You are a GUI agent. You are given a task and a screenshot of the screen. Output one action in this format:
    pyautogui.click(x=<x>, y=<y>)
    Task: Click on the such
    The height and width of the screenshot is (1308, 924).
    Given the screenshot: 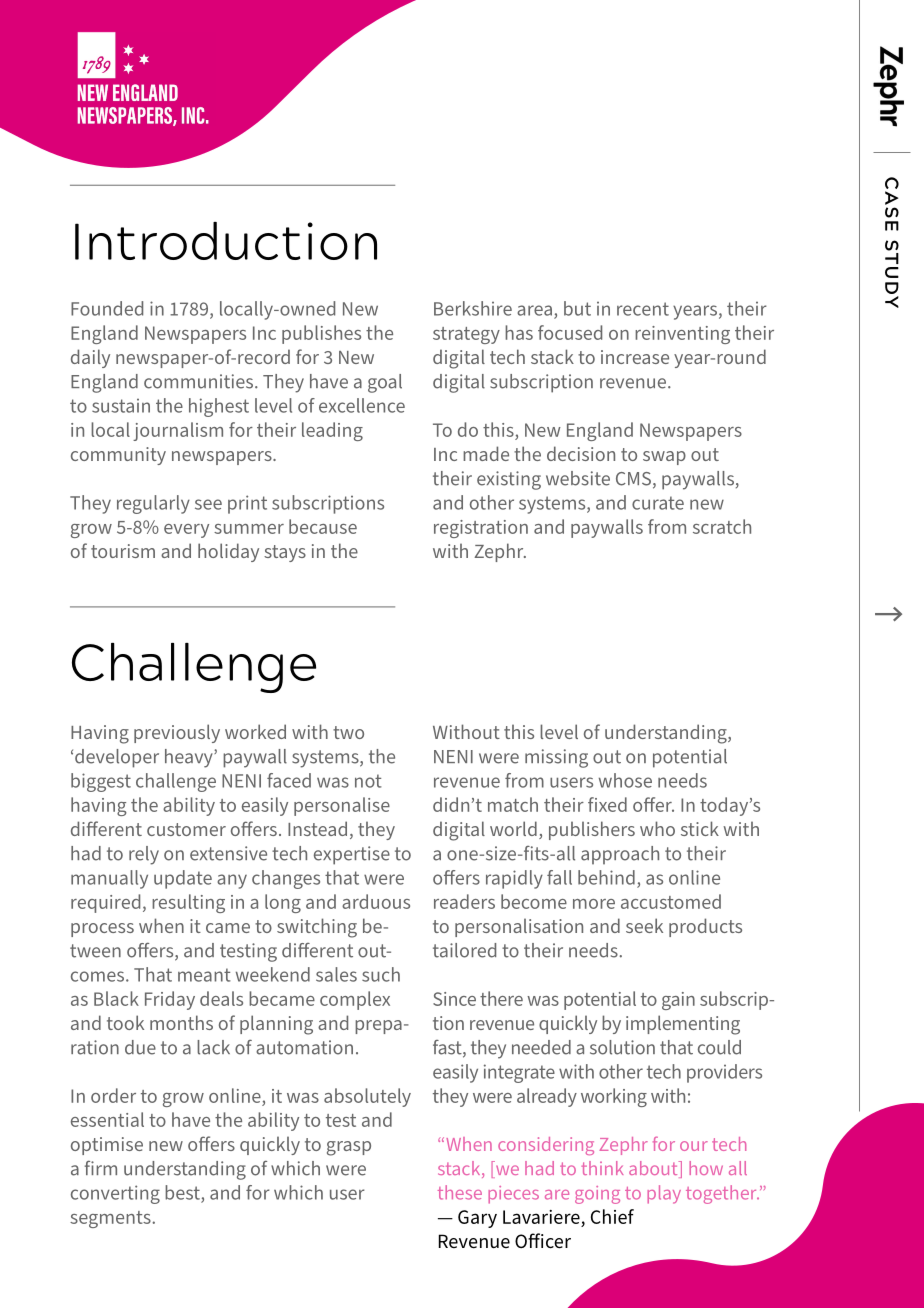 What is the action you would take?
    pyautogui.click(x=381, y=974)
